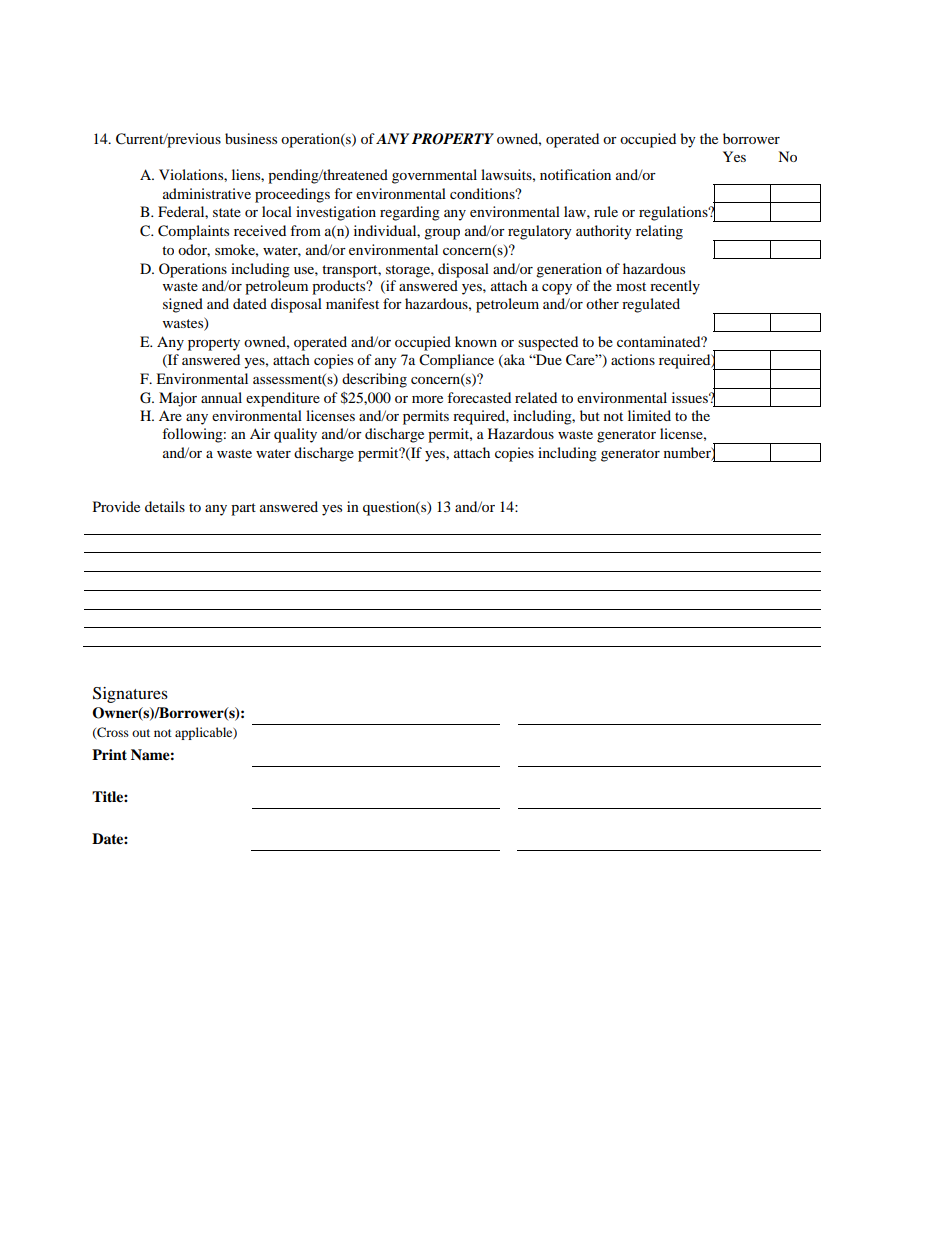 This screenshot has width=952, height=1233. Describe the element at coordinates (183, 305) in the screenshot. I see `signed` at that location.
